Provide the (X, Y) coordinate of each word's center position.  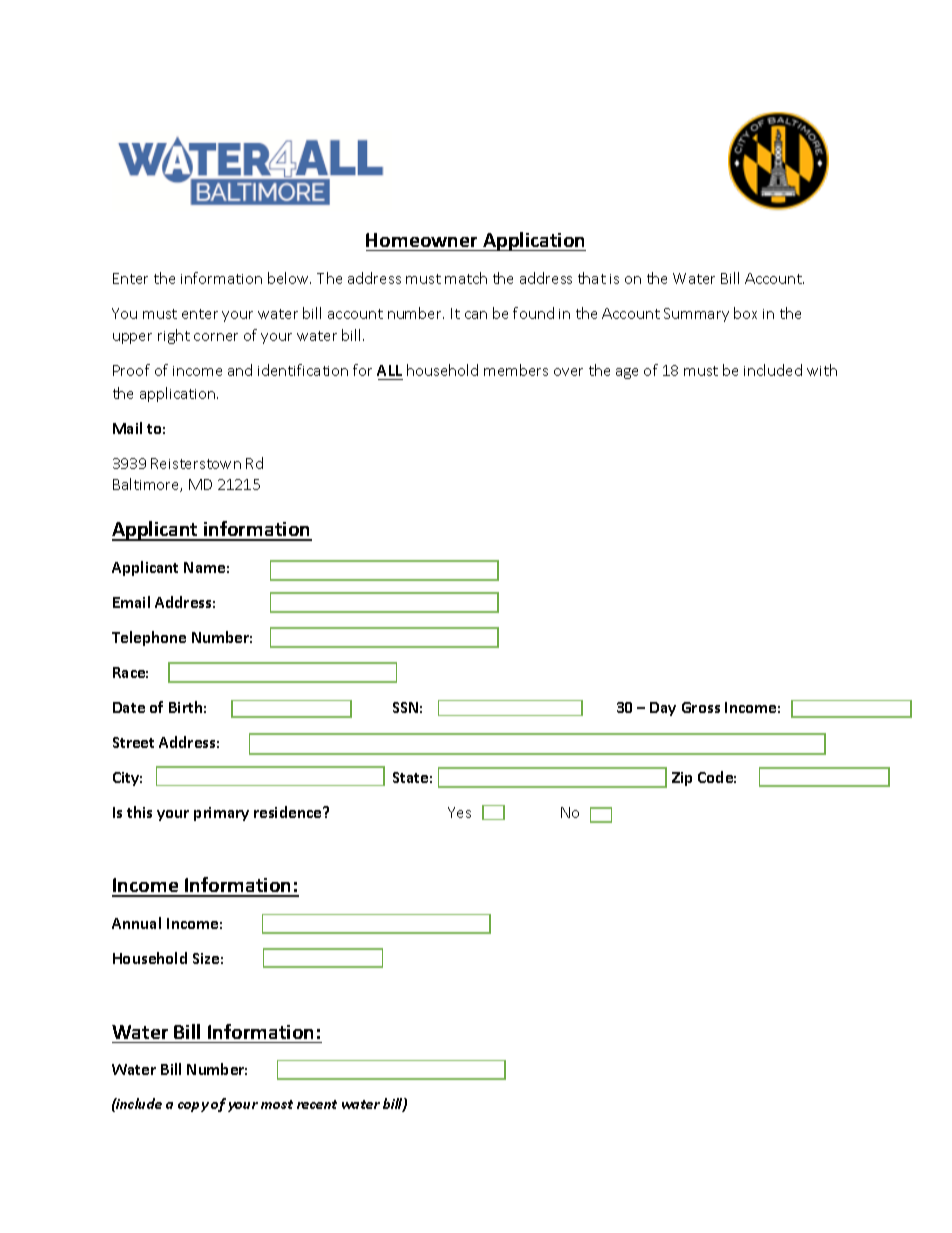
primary (221, 814)
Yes (459, 812)
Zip (682, 779)
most (277, 1104)
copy (193, 1107)
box (745, 313)
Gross (701, 707)
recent (317, 1104)
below (289, 278)
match (466, 278)
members (516, 370)
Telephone (149, 638)
